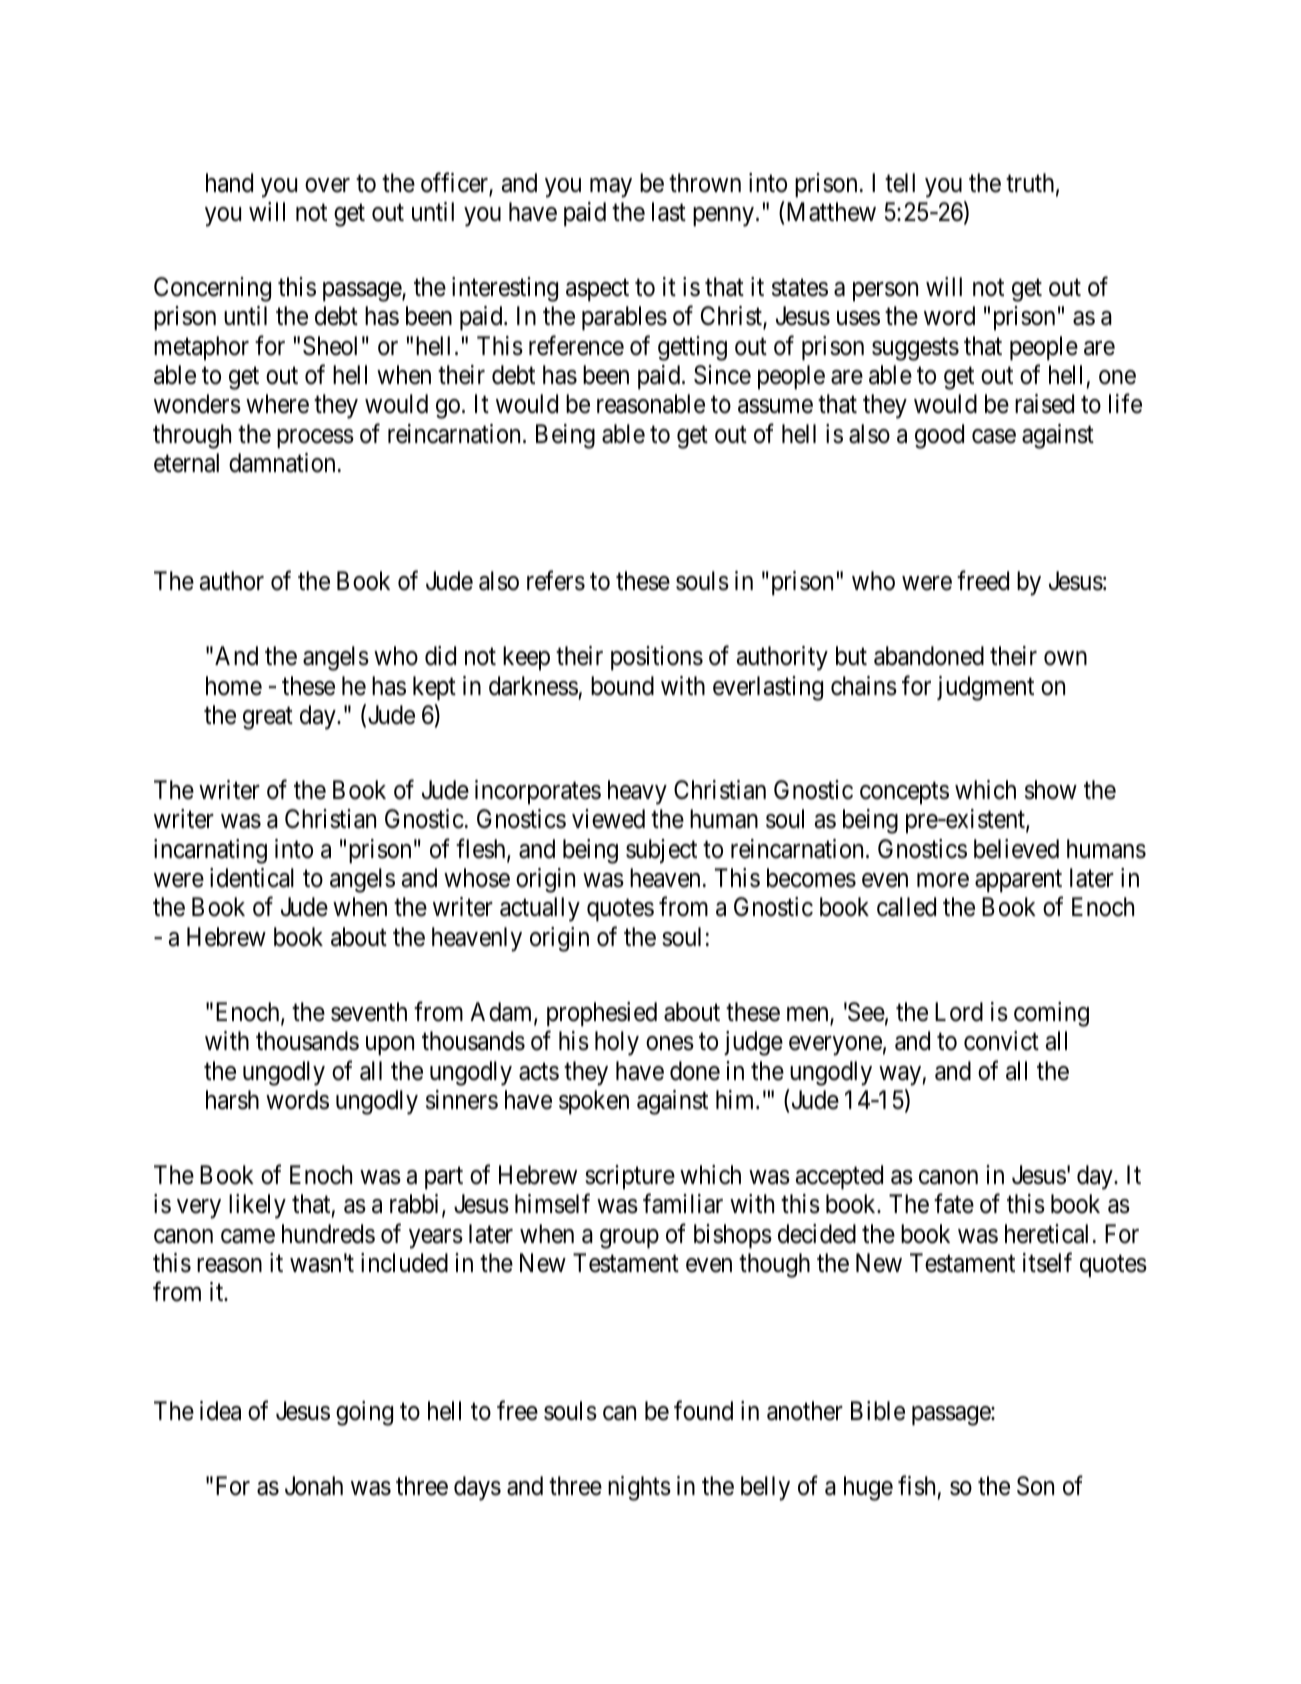 This image has height=1684, width=1301. I want to click on tell, so click(900, 183).
